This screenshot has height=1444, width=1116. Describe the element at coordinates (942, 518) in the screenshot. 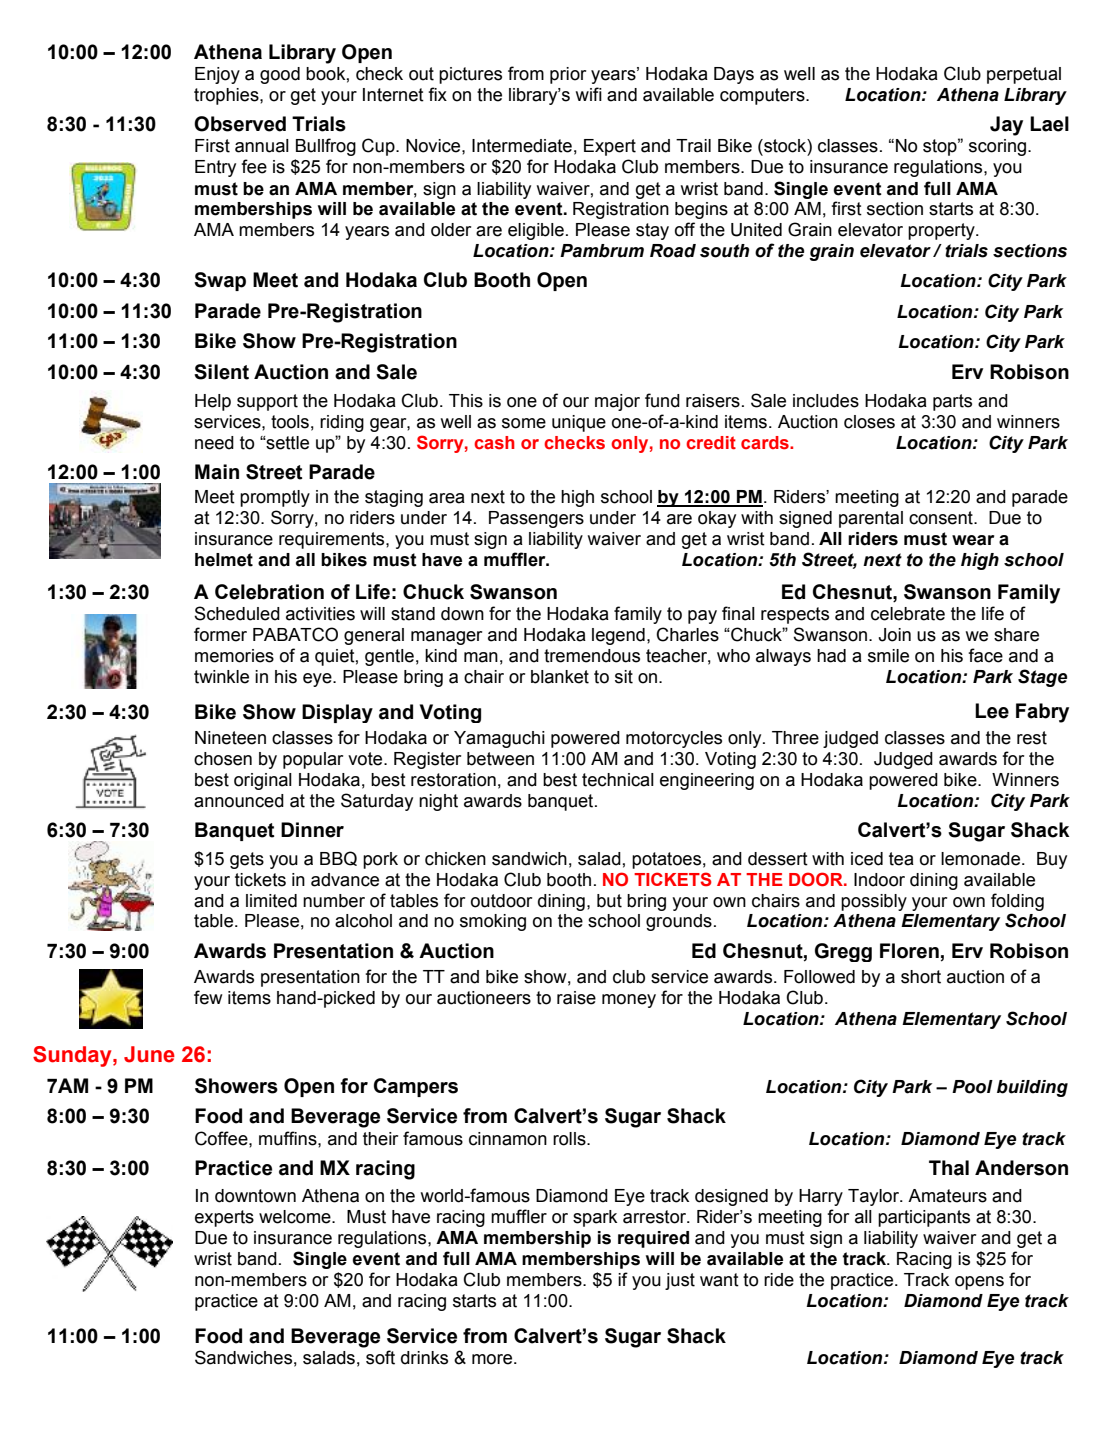

I see `consent` at that location.
